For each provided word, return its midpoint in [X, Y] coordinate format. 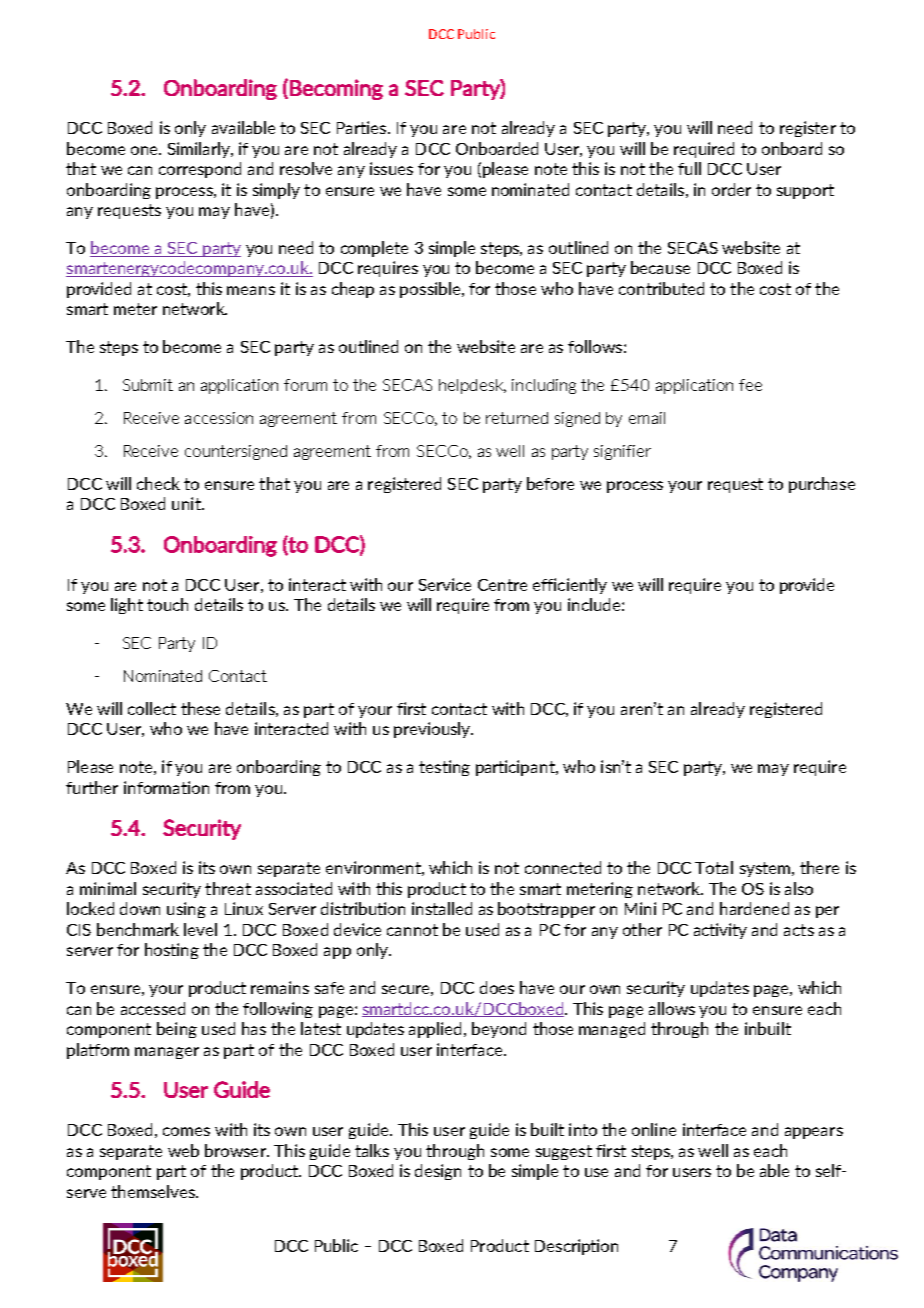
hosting [172, 951]
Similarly [200, 150]
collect [152, 708]
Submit [148, 385]
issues [391, 168]
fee [750, 385]
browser [236, 1150]
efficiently [570, 586]
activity [720, 931]
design [438, 1172]
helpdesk [472, 386]
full [689, 168]
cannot [412, 930]
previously [433, 730]
